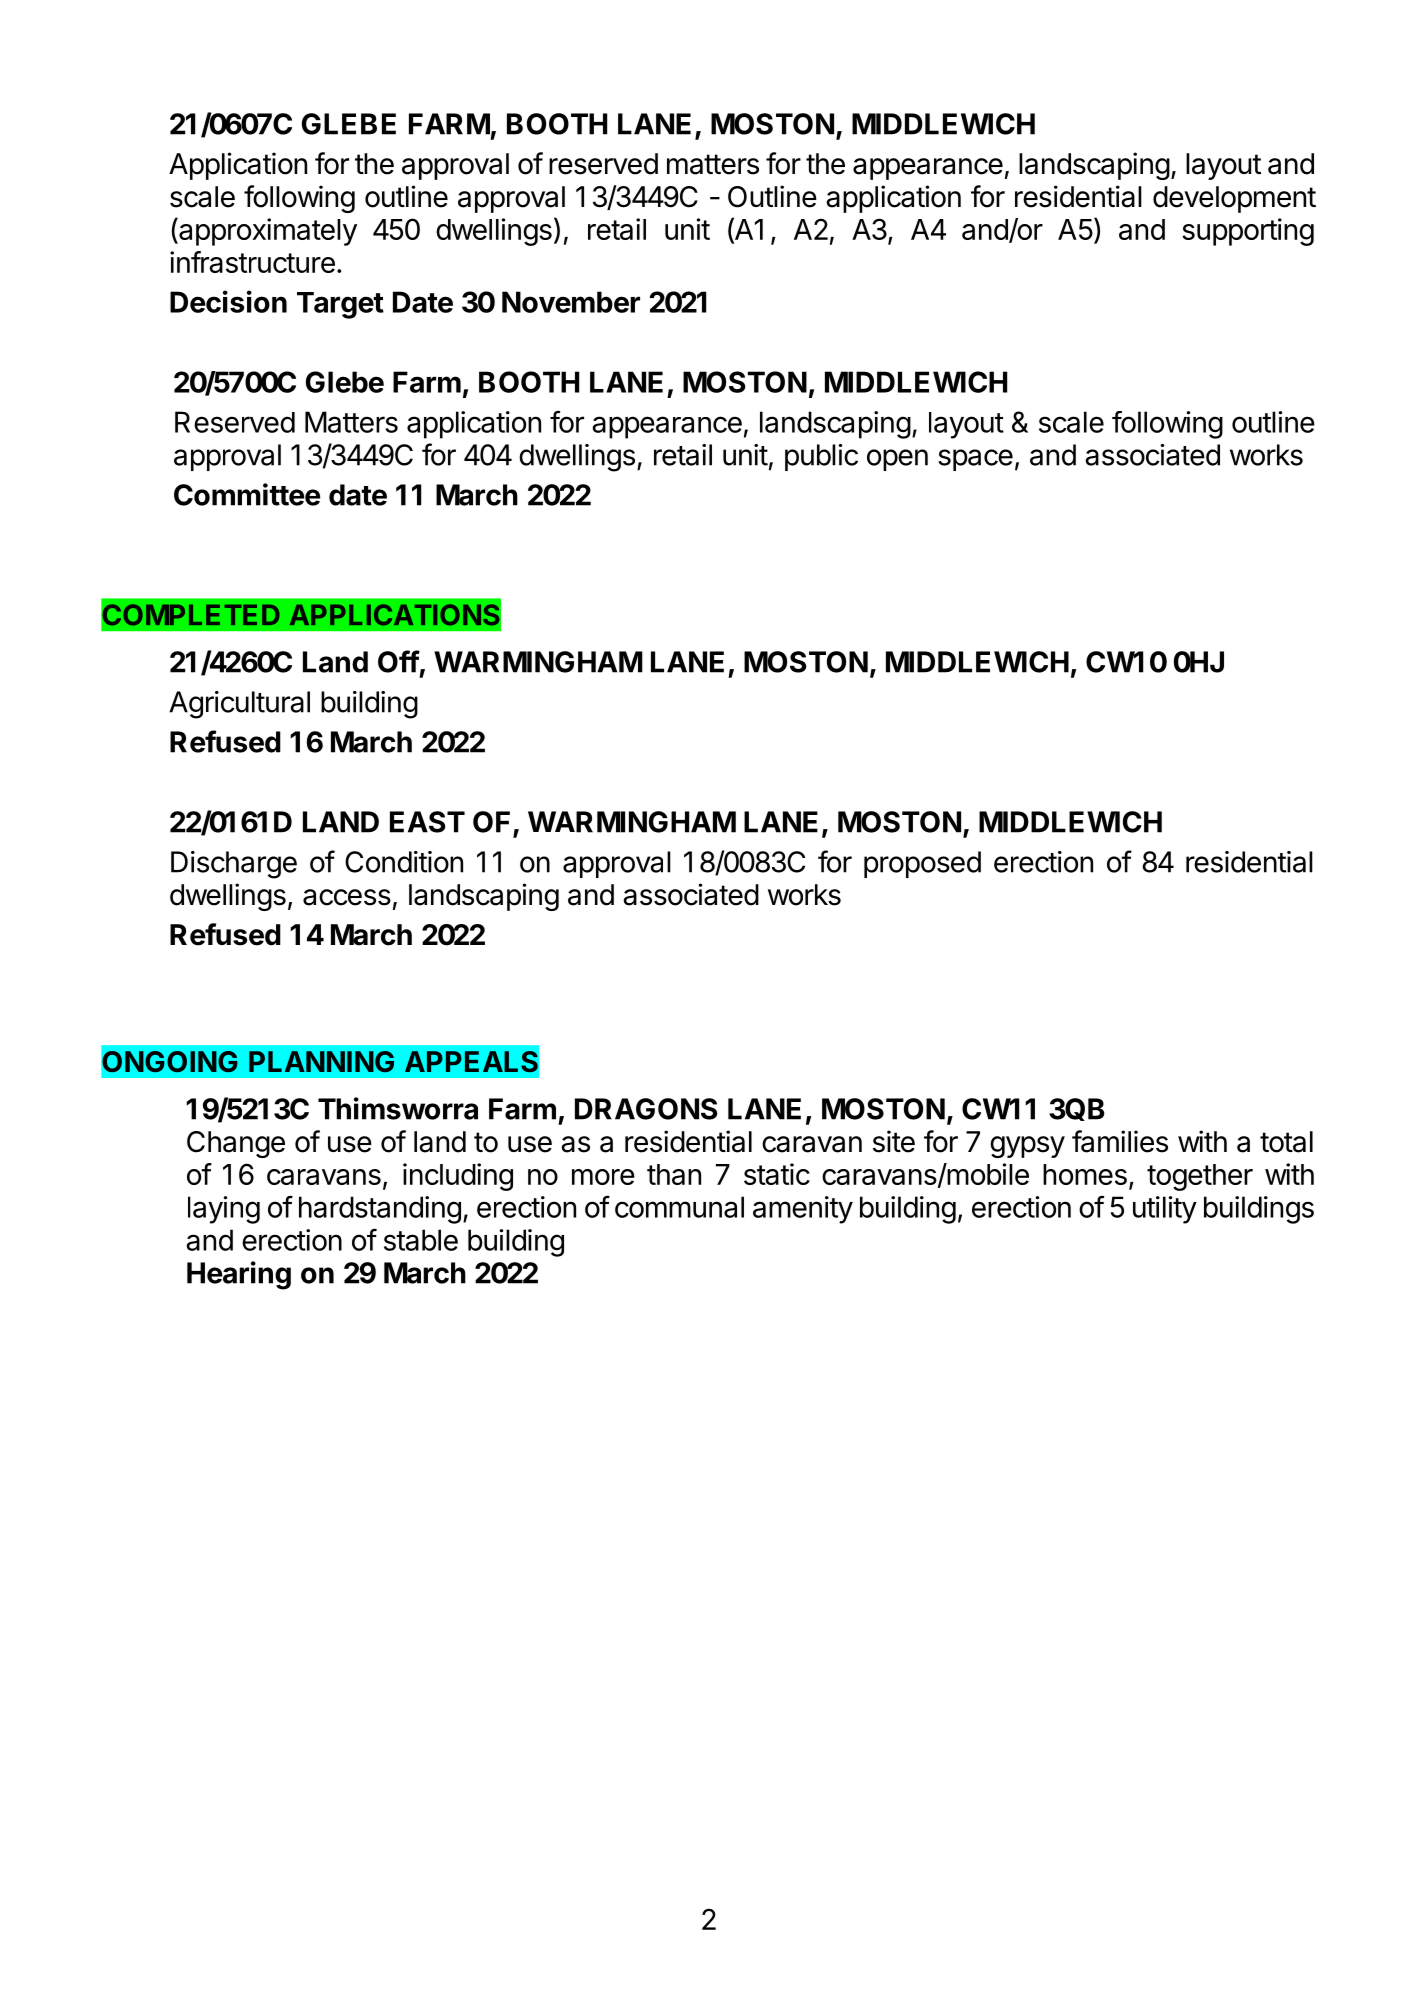 This image has width=1416, height=2003. I want to click on stable, so click(421, 1240).
